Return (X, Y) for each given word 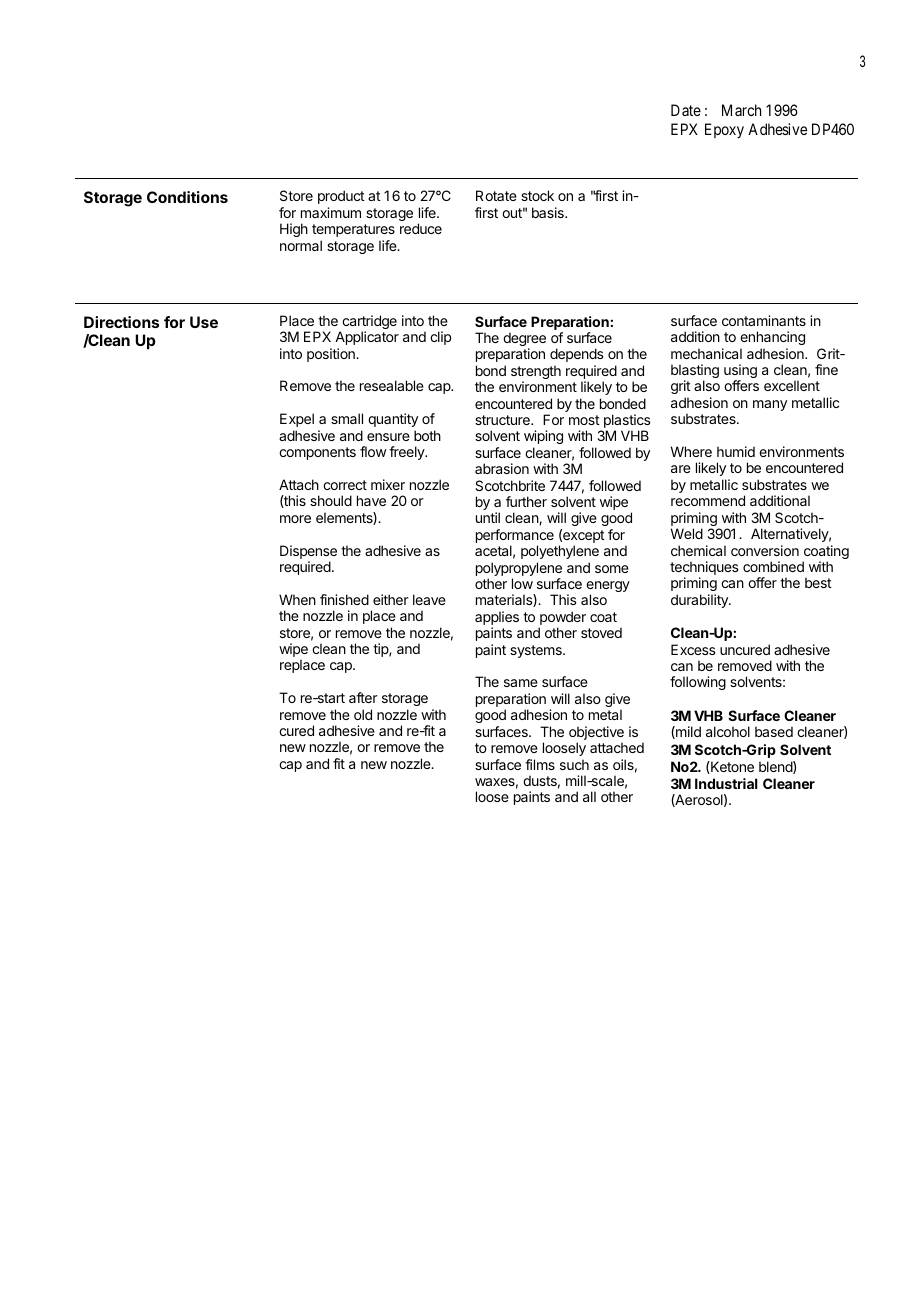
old (363, 714)
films (540, 764)
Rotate (496, 195)
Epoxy (724, 130)
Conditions (187, 197)
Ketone (731, 767)
